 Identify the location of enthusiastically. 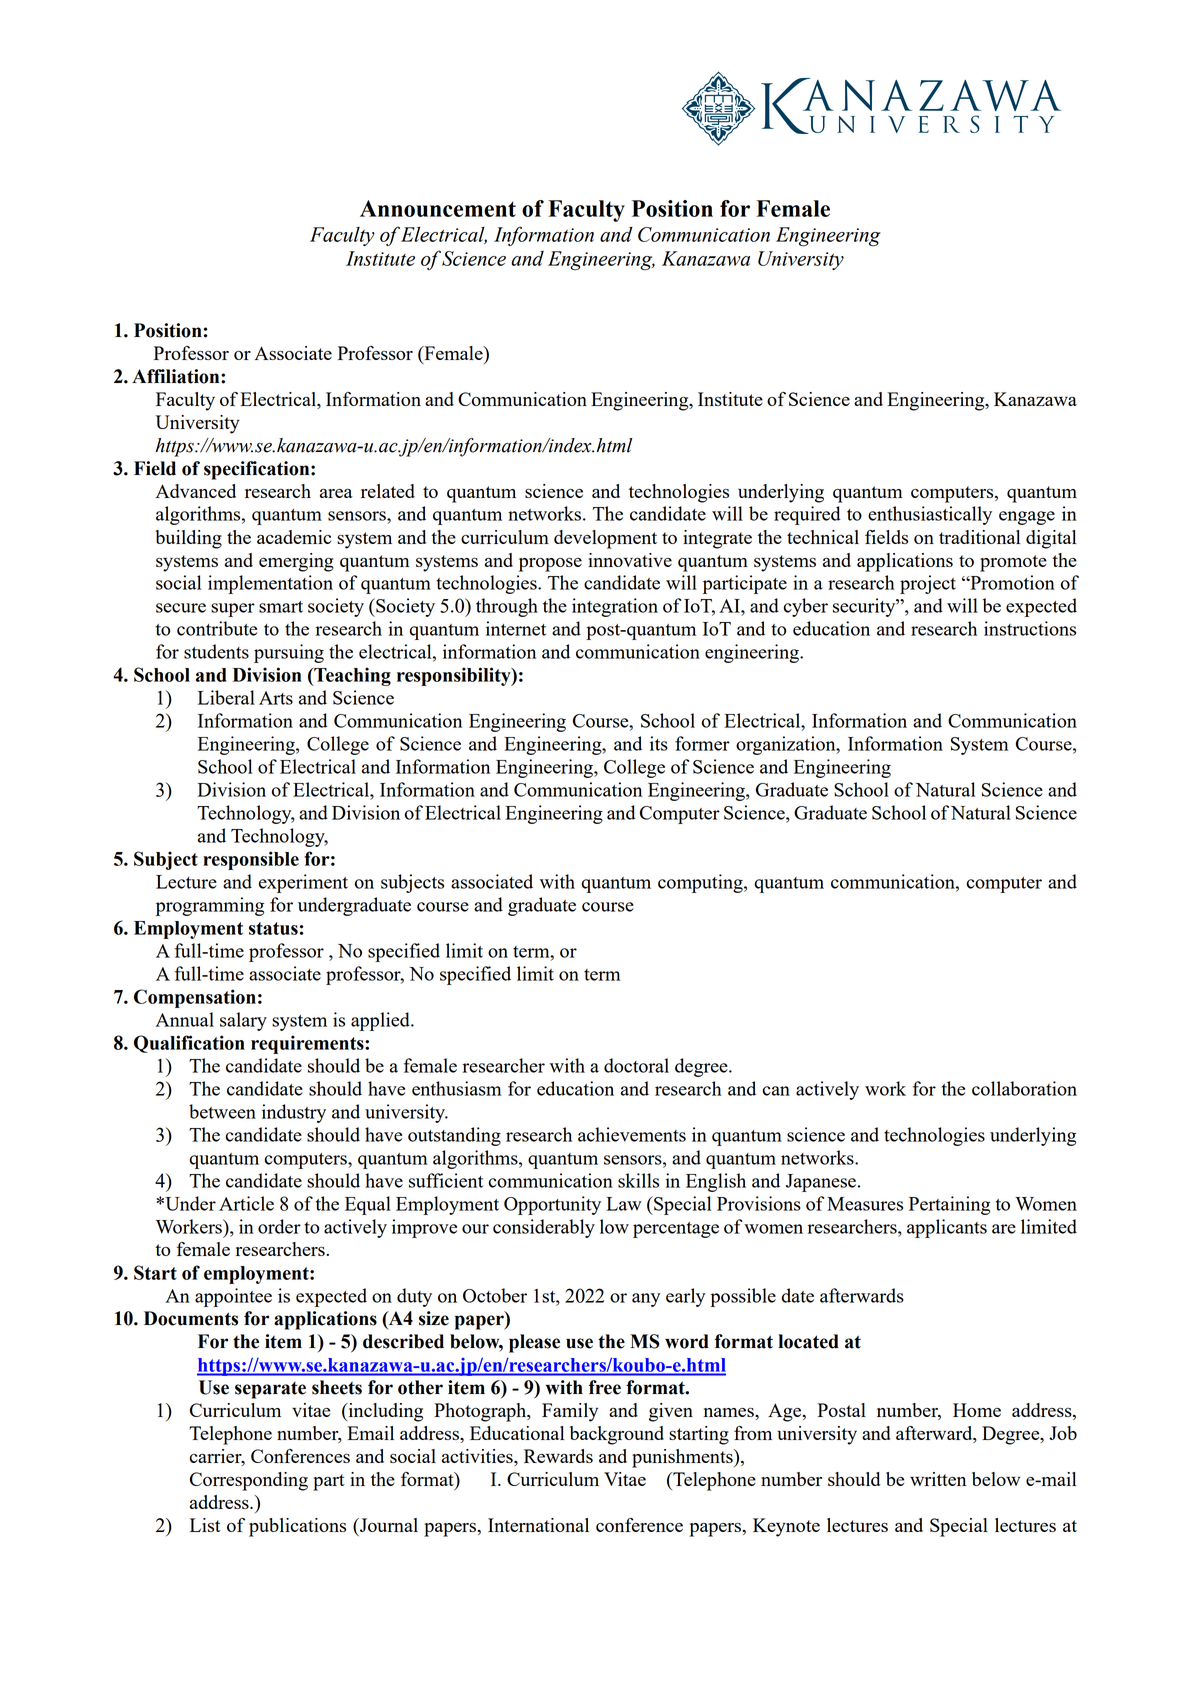
(930, 515).
